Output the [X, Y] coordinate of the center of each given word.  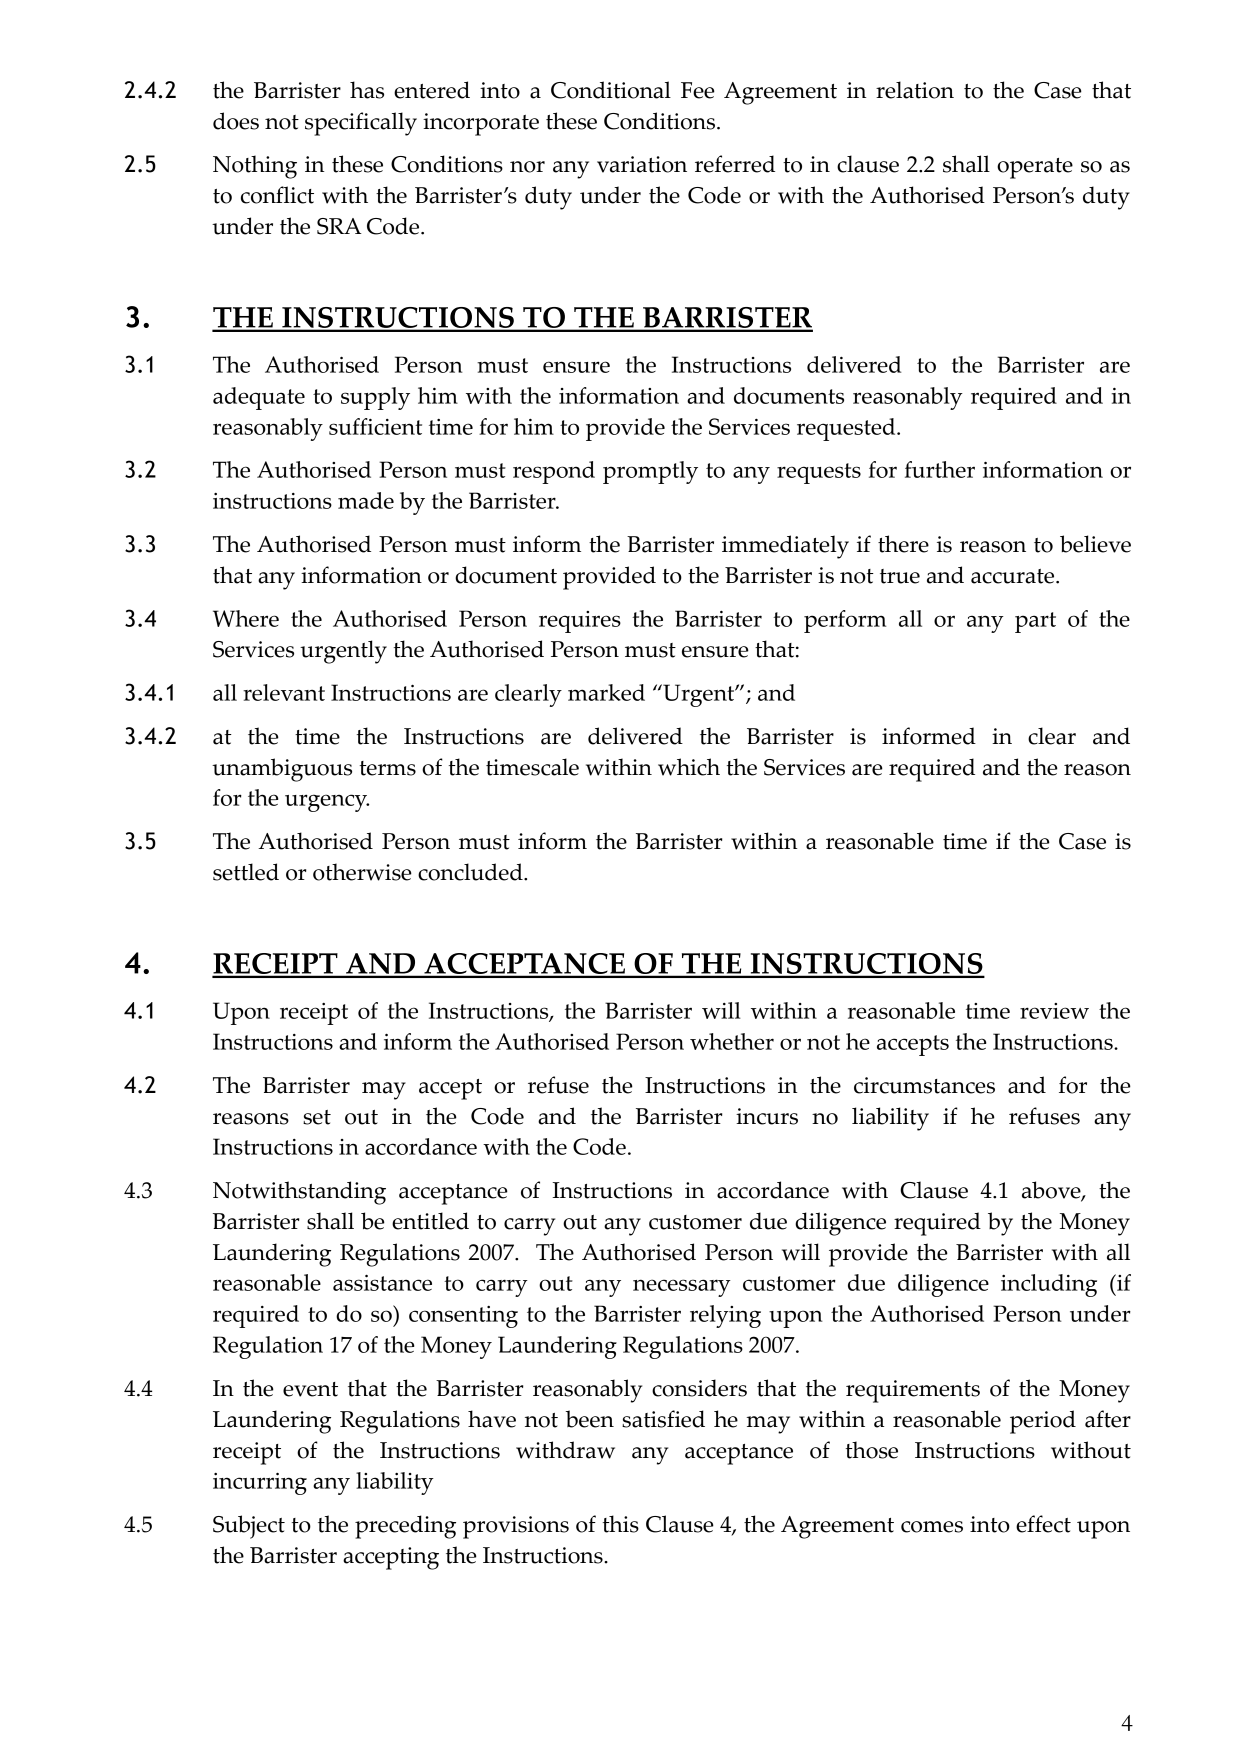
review [1054, 1011]
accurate [1014, 576]
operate [1035, 168]
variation [642, 164]
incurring [260, 1484]
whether [732, 1041]
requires [580, 622]
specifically [361, 124]
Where [246, 618]
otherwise [362, 872]
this [621, 1524]
